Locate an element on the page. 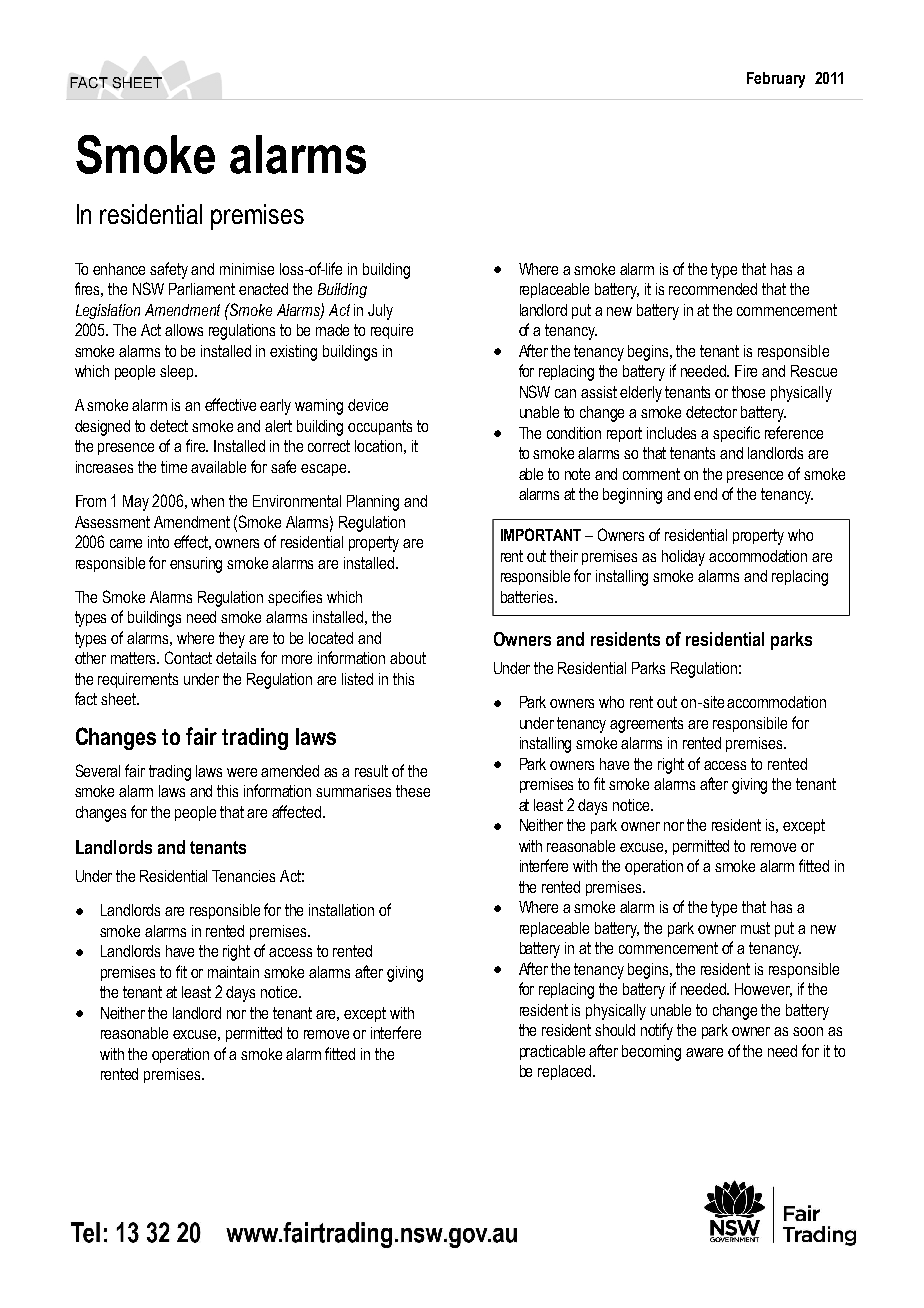  enhance is located at coordinates (119, 269).
